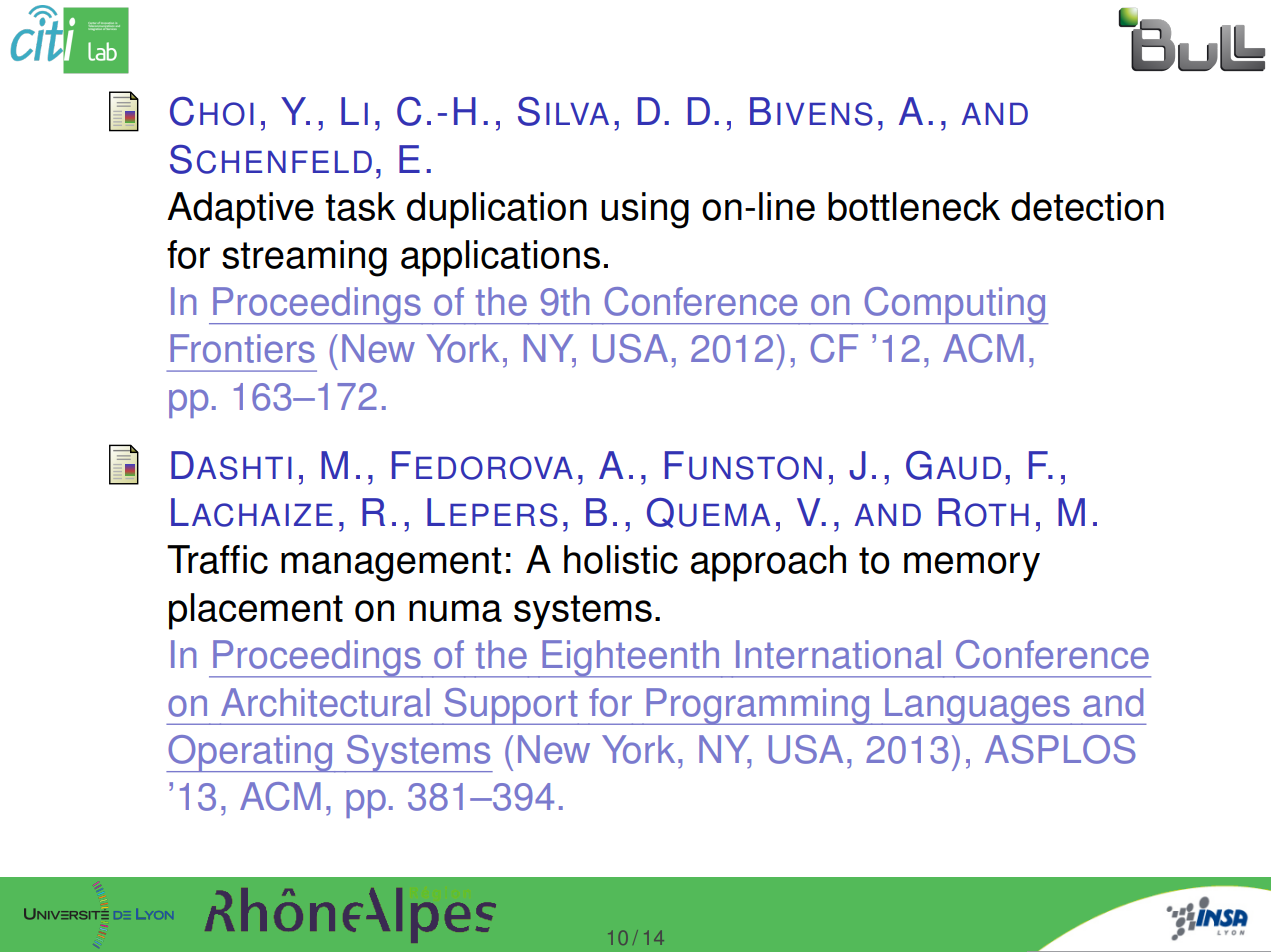 The image size is (1271, 952). I want to click on Languages, so click(977, 706).
